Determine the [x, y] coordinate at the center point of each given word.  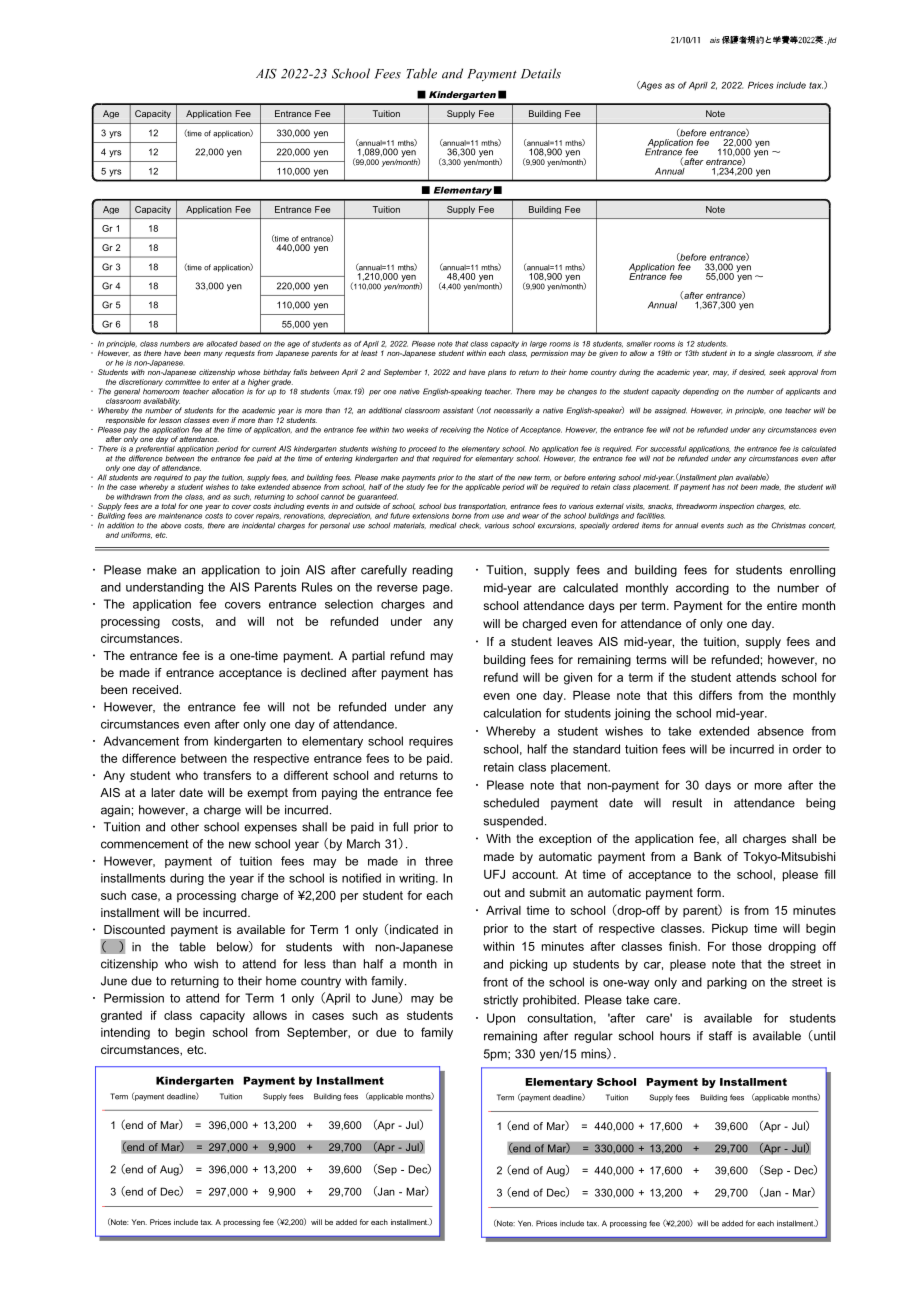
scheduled [511, 803]
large [538, 344]
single [764, 354]
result [687, 803]
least [369, 353]
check [470, 525]
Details [541, 73]
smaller [639, 344]
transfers [227, 775]
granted [121, 1017]
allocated [222, 344]
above [171, 525]
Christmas [788, 525]
